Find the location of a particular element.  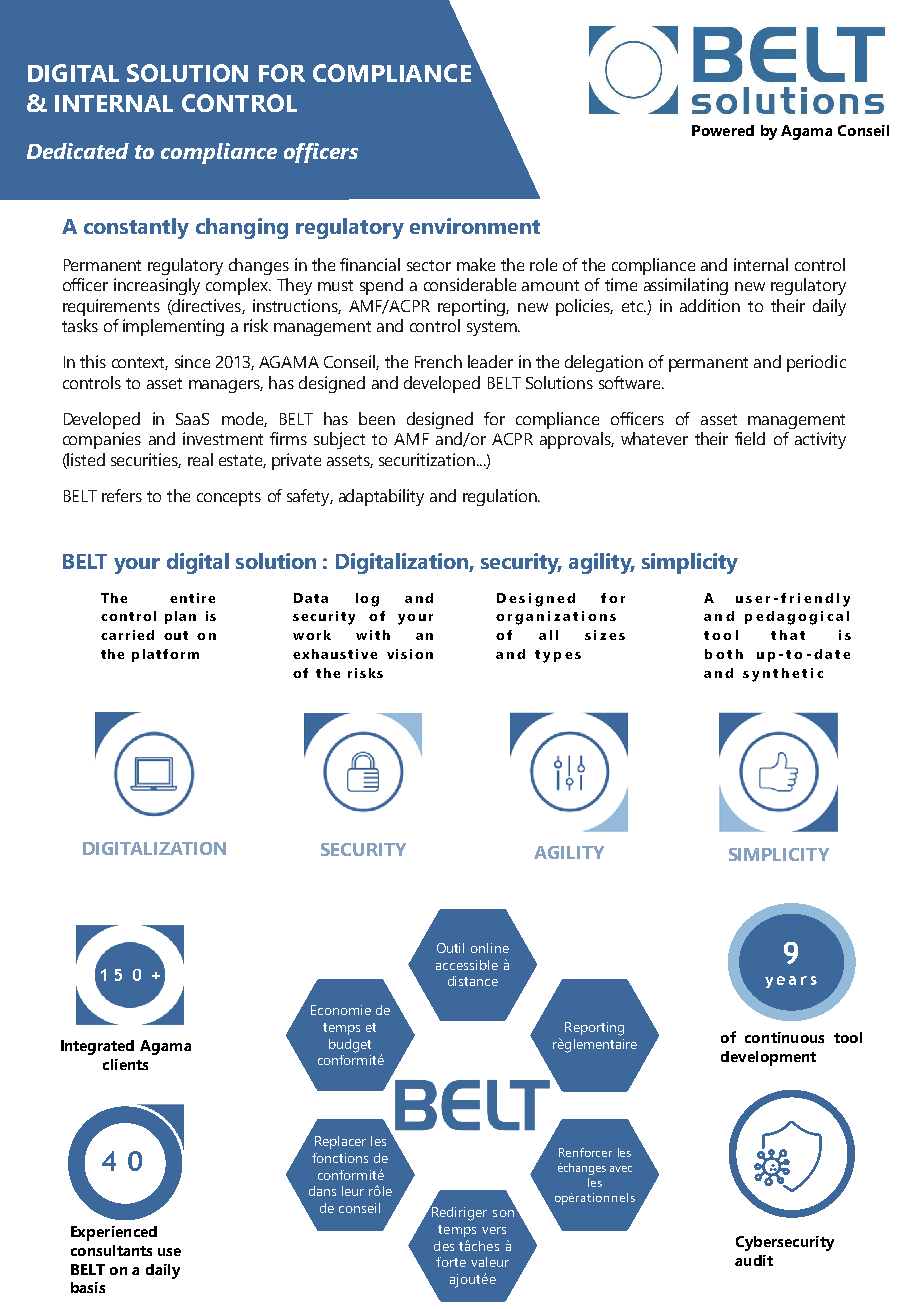

use is located at coordinates (169, 1252).
